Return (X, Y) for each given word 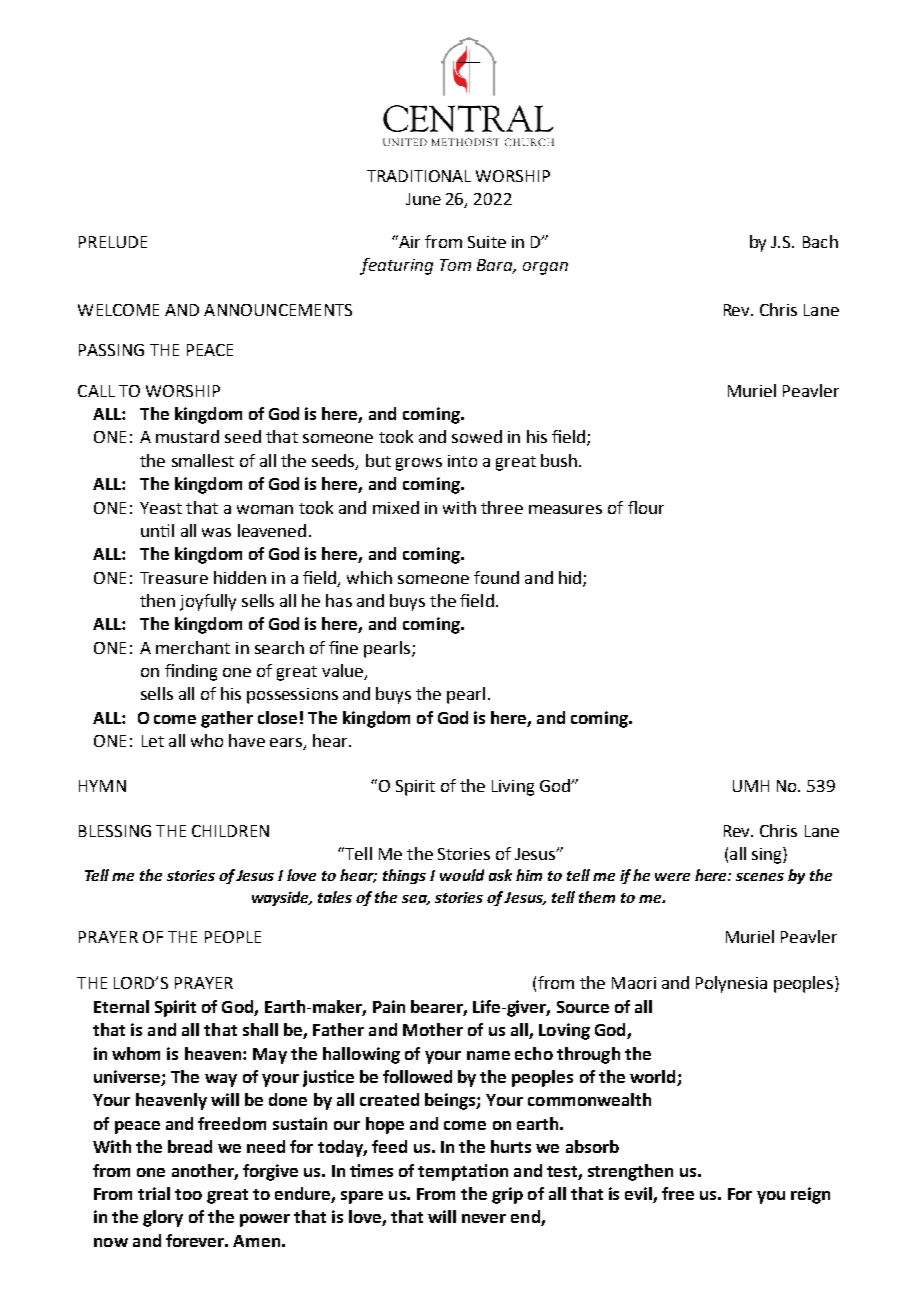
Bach (820, 241)
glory (163, 1218)
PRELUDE (113, 242)
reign (810, 1195)
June (423, 199)
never (484, 1218)
